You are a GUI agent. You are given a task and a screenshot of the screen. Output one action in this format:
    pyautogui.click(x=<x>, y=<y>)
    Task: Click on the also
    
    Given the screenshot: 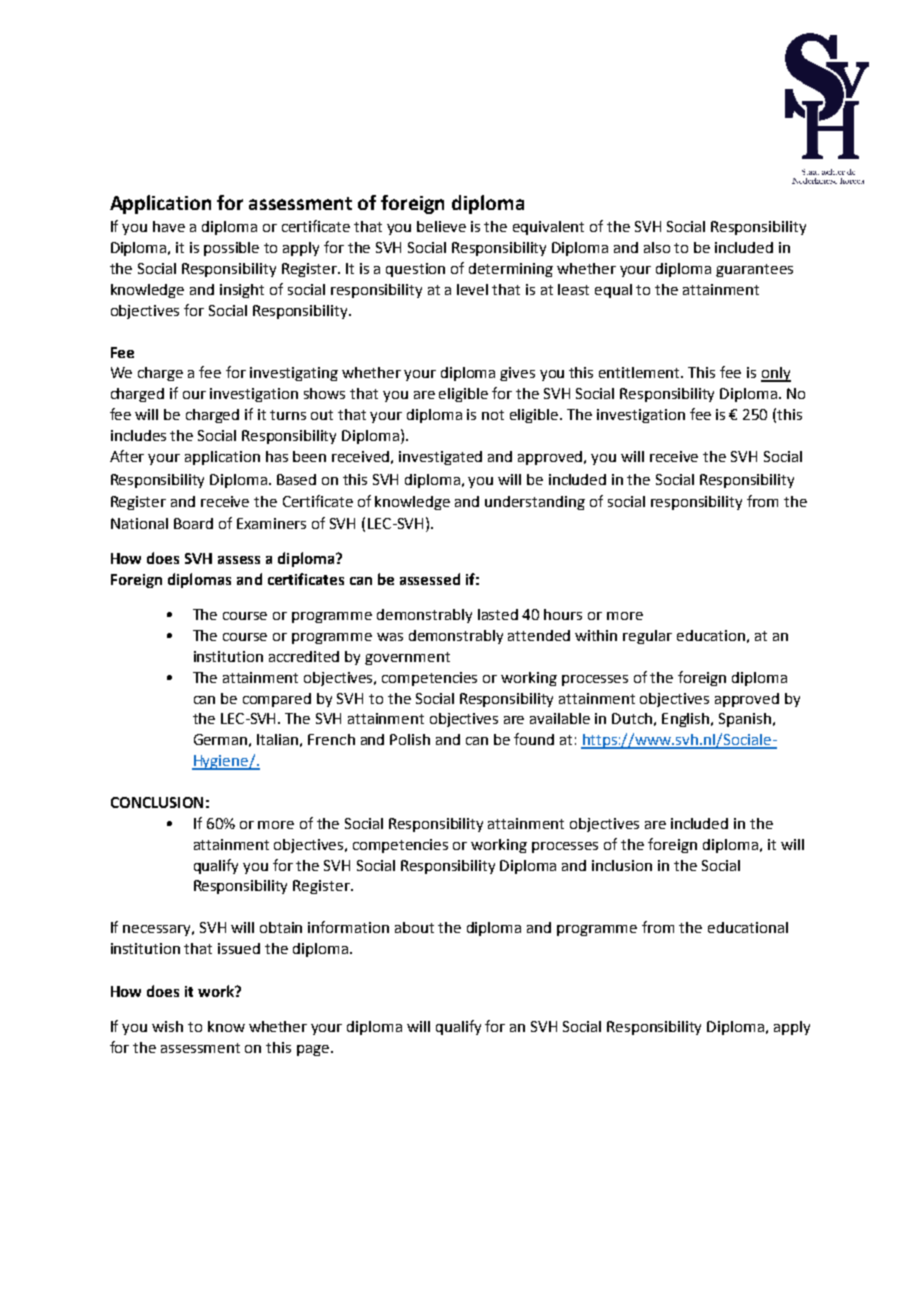 What is the action you would take?
    pyautogui.click(x=657, y=247)
